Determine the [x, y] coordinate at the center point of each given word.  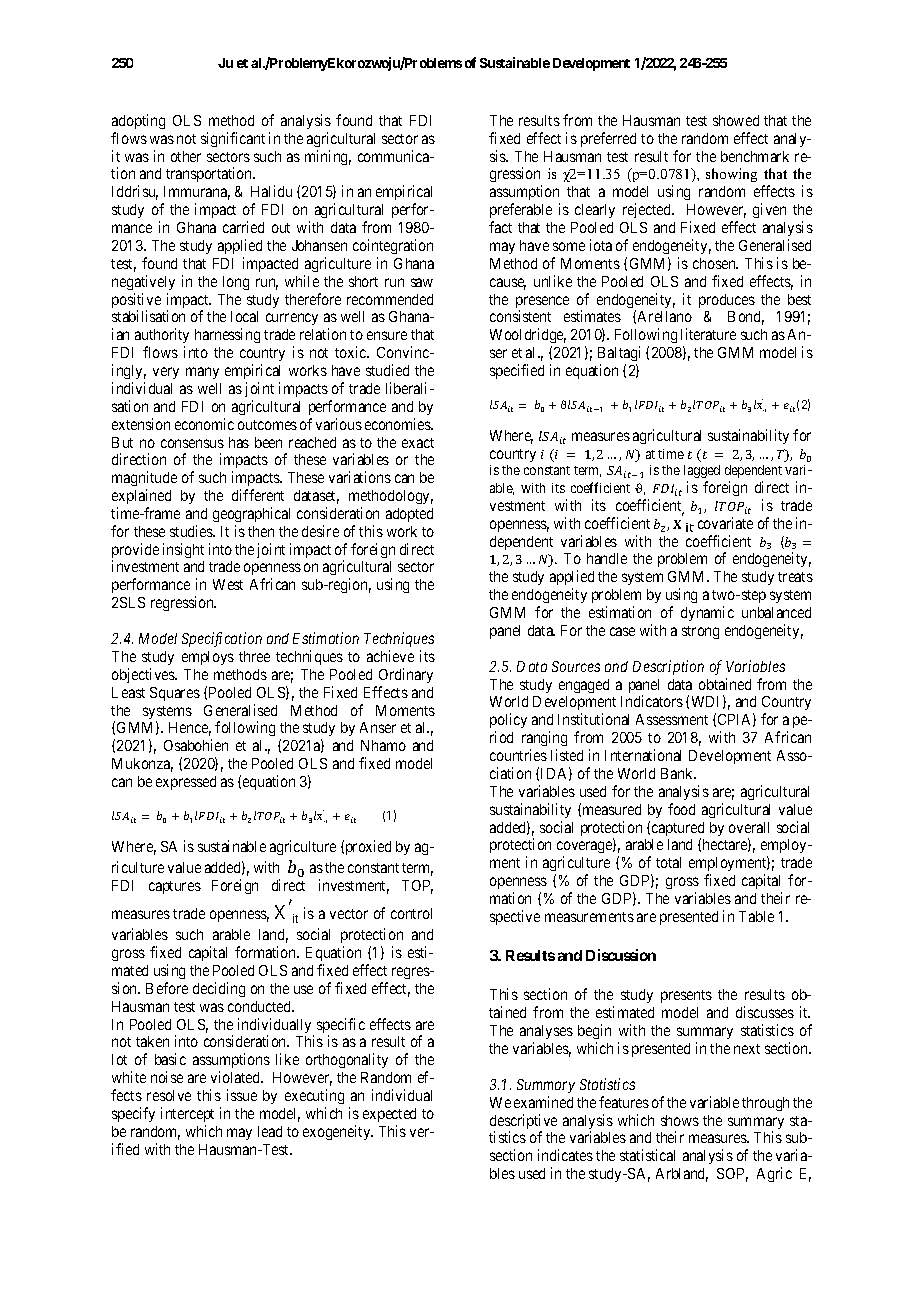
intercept [187, 1114]
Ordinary [406, 675]
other [186, 156]
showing [731, 175]
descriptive [523, 1123]
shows [680, 1120]
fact [500, 227]
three [254, 656]
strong [700, 632]
